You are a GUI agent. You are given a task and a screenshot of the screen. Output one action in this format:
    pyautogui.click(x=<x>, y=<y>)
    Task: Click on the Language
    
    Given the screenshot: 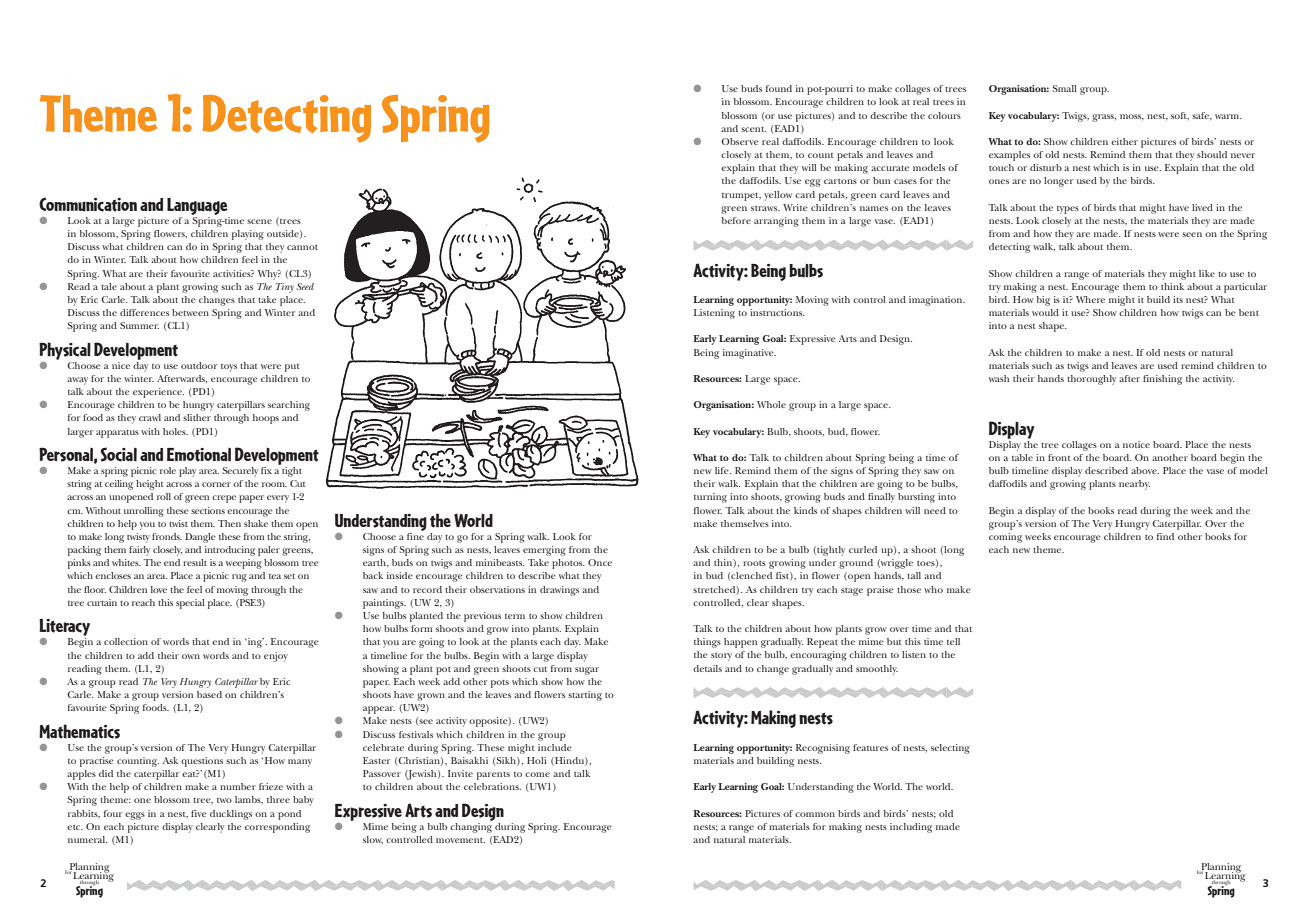 What is the action you would take?
    pyautogui.click(x=197, y=206)
